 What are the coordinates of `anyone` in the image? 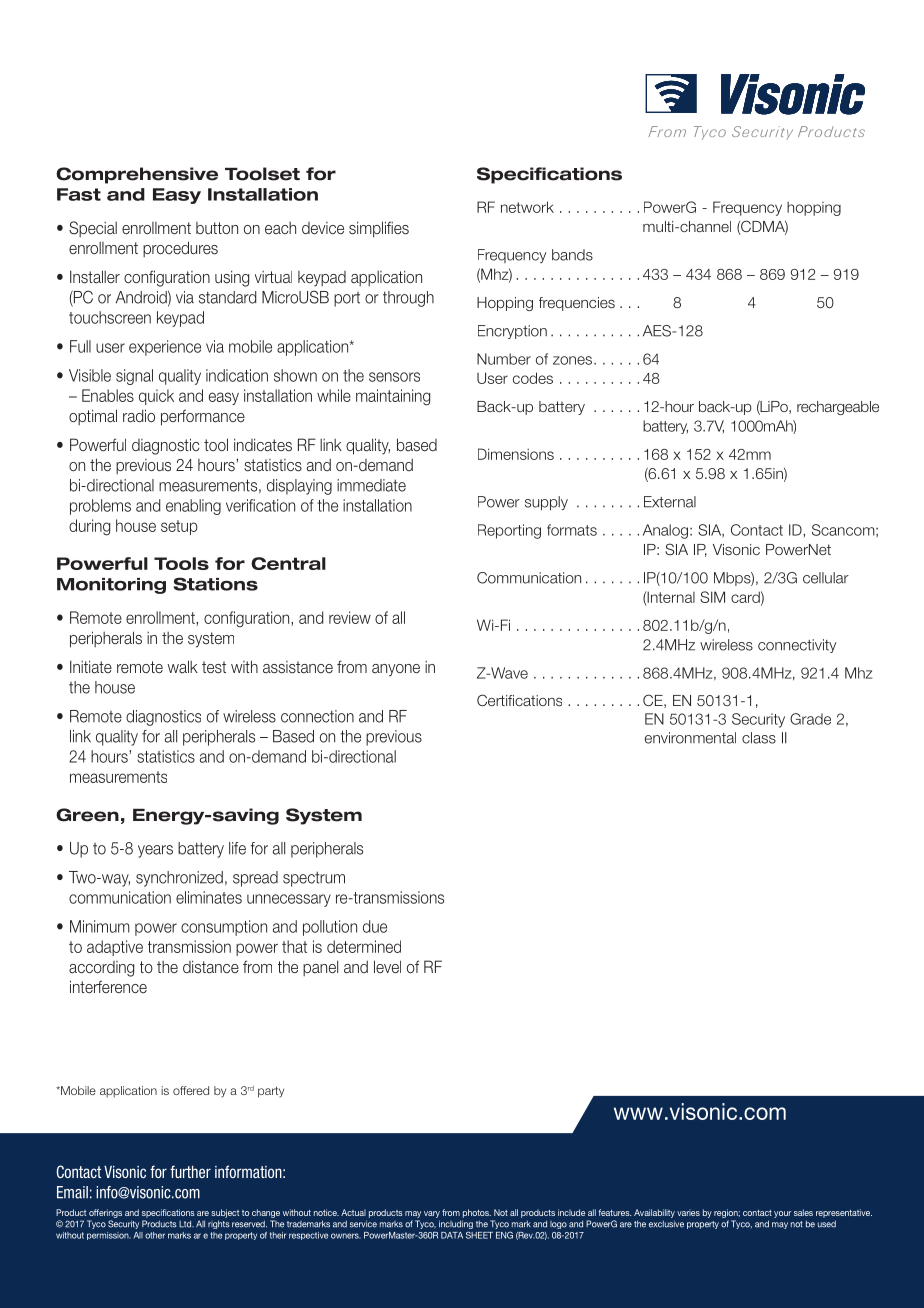 It's located at (396, 670).
